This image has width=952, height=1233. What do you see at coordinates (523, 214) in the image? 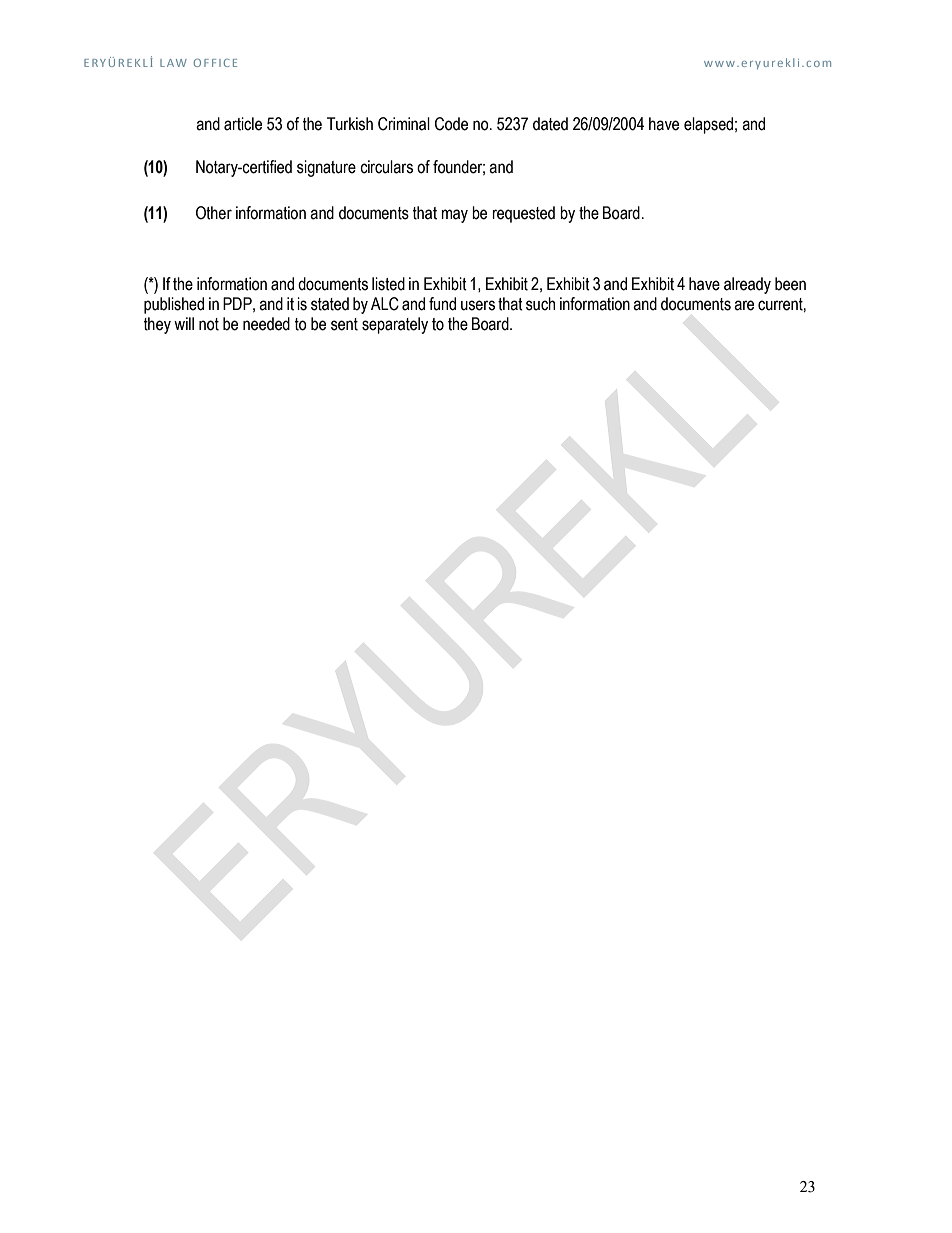
I see `requested` at bounding box center [523, 214].
